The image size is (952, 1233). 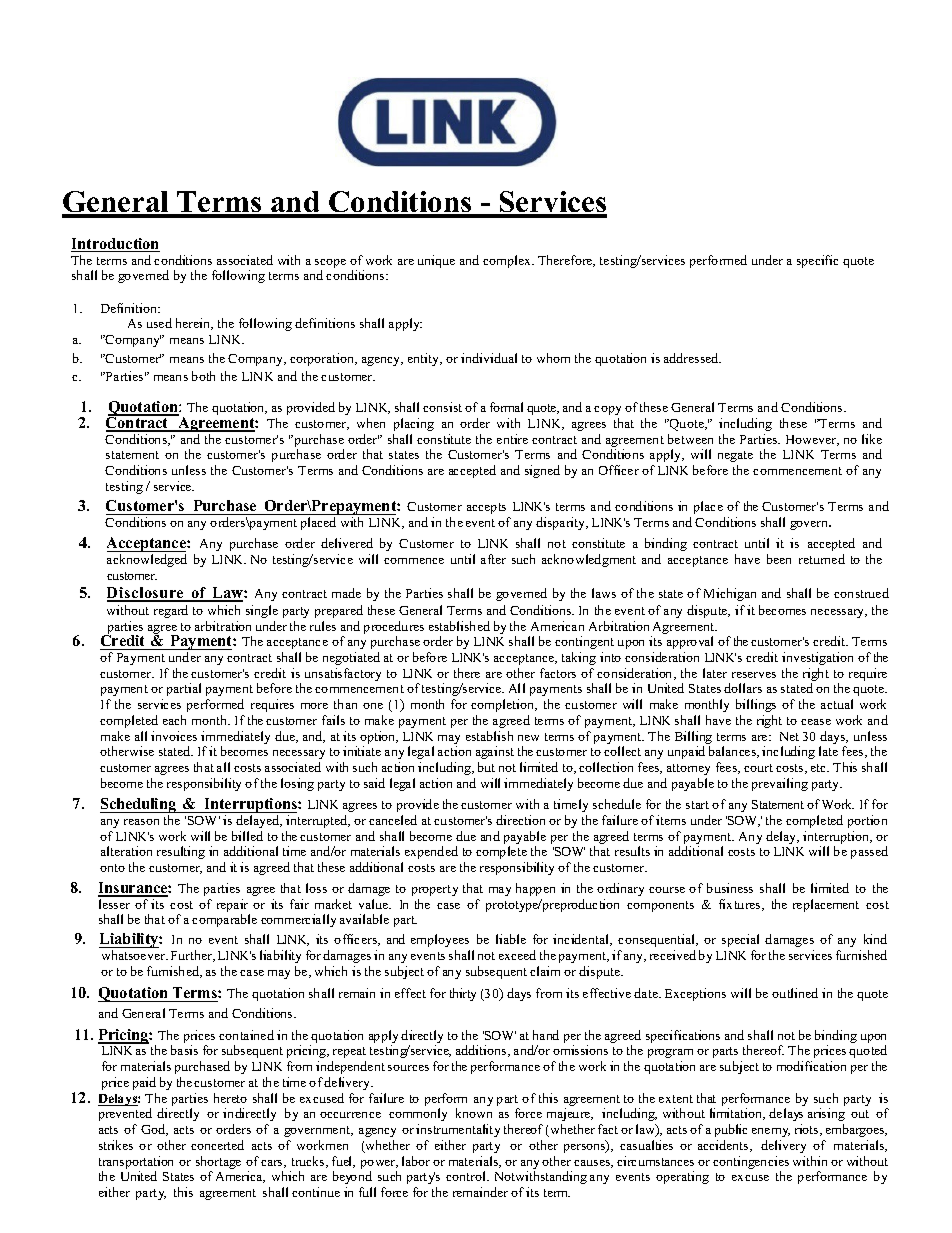 What do you see at coordinates (193, 956) in the page?
I see `Further` at bounding box center [193, 956].
